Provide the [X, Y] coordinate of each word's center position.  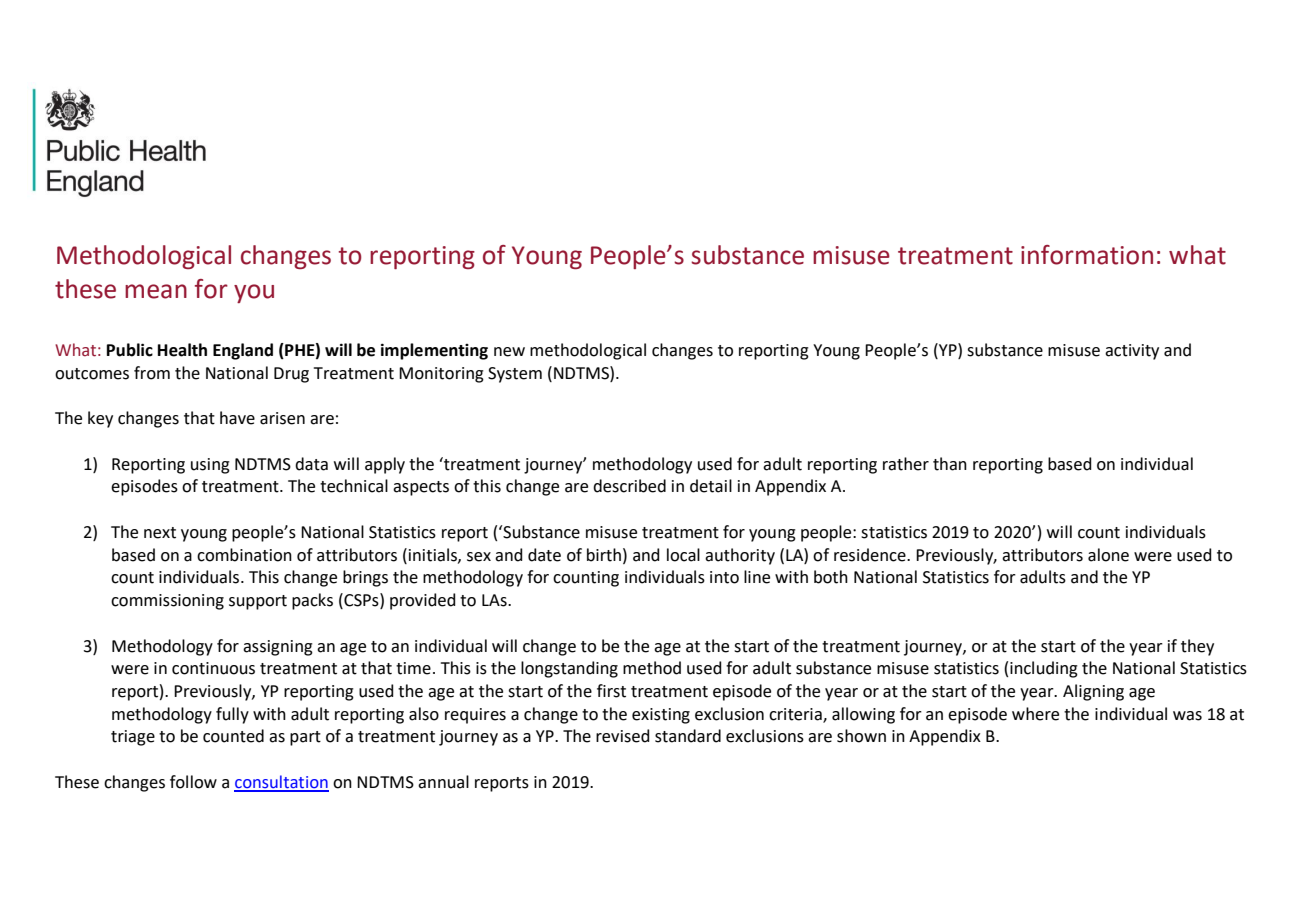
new [509, 352]
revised [623, 736]
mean [156, 291]
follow [193, 782]
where [1035, 714]
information [1087, 255]
